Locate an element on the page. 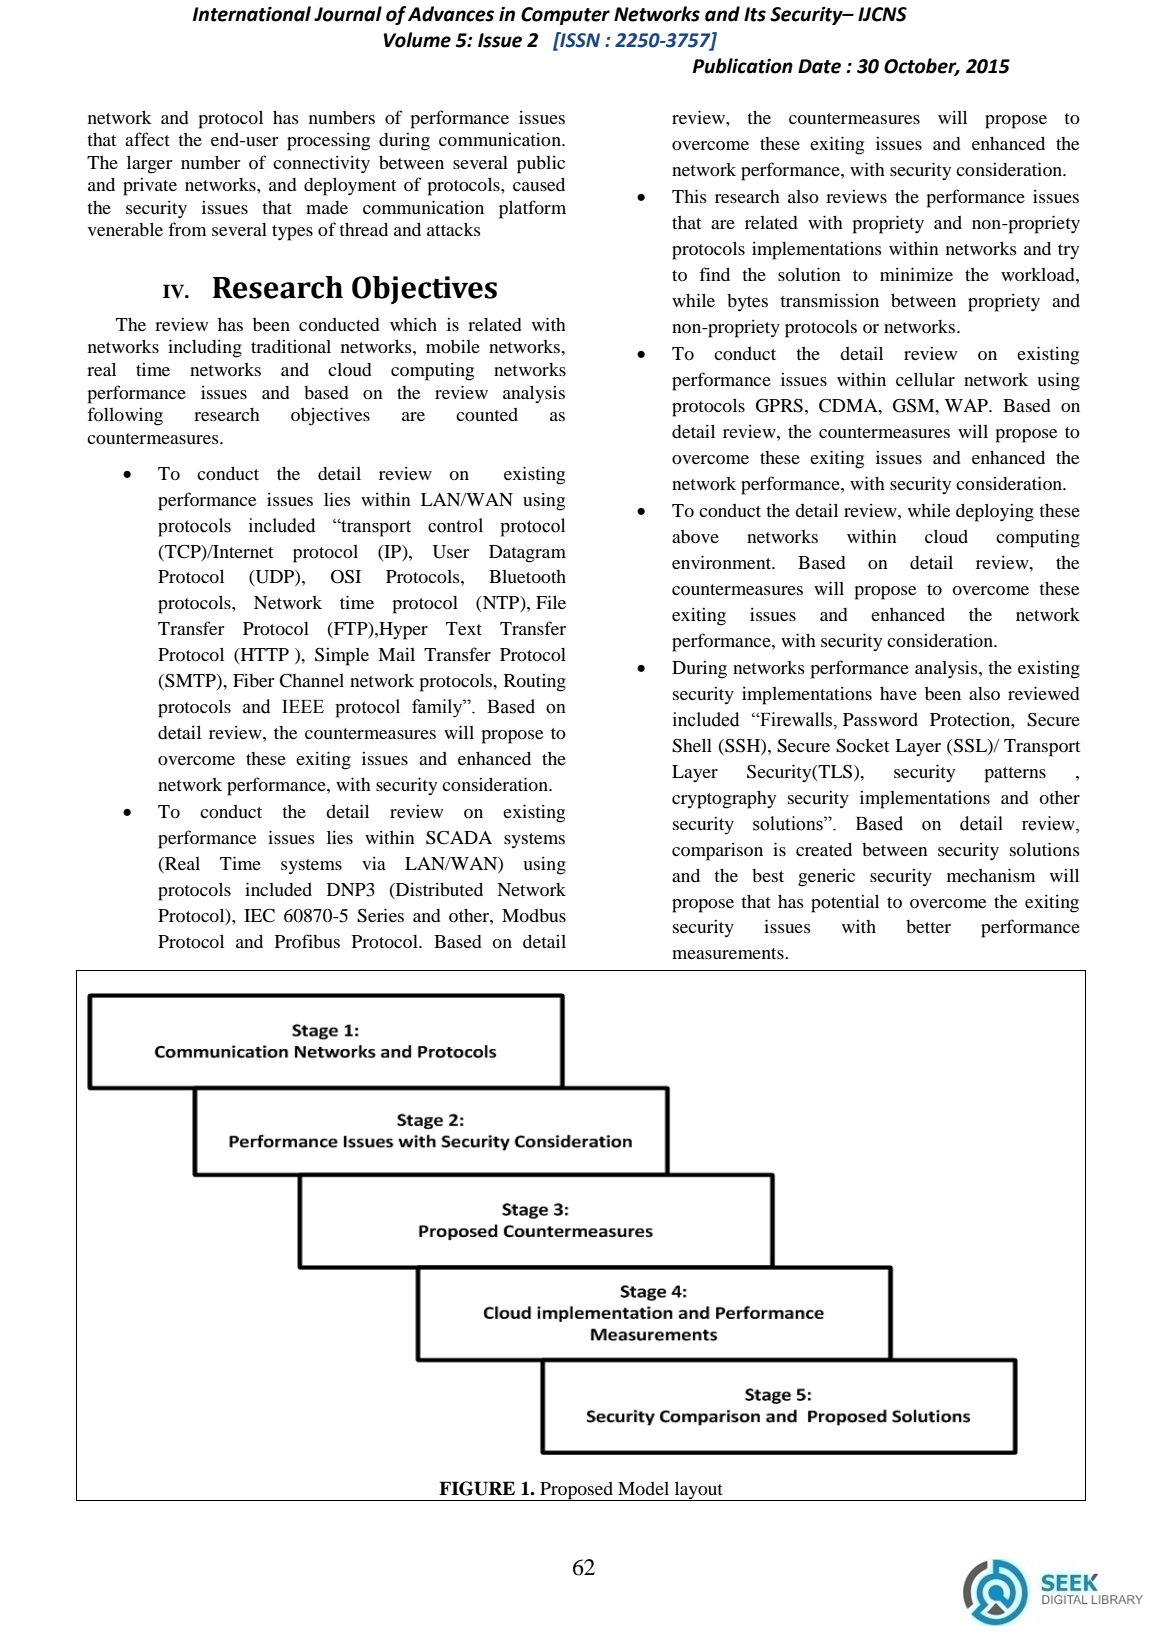  Modbus is located at coordinates (534, 915).
